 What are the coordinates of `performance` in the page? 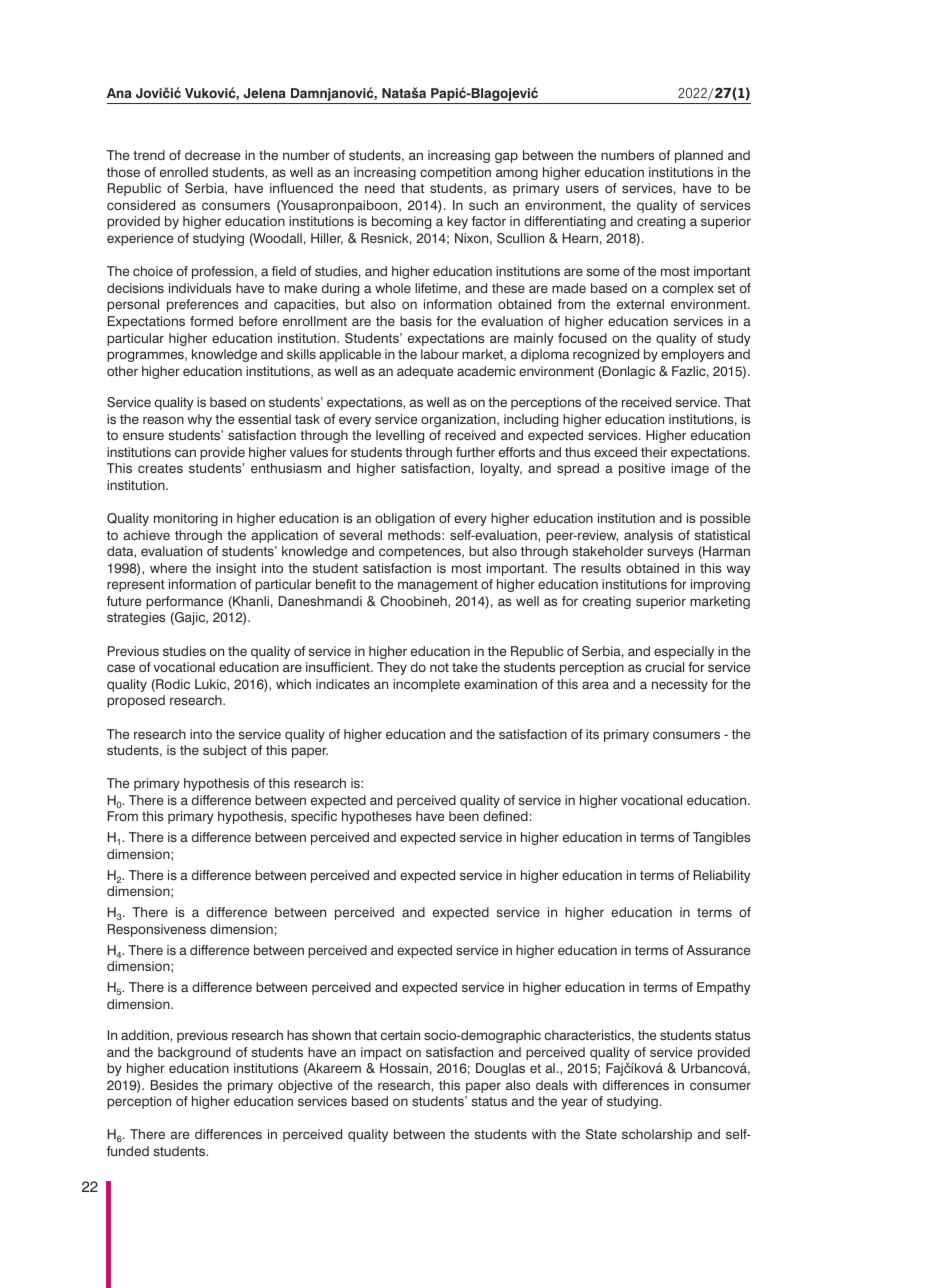 It's located at (184, 602).
